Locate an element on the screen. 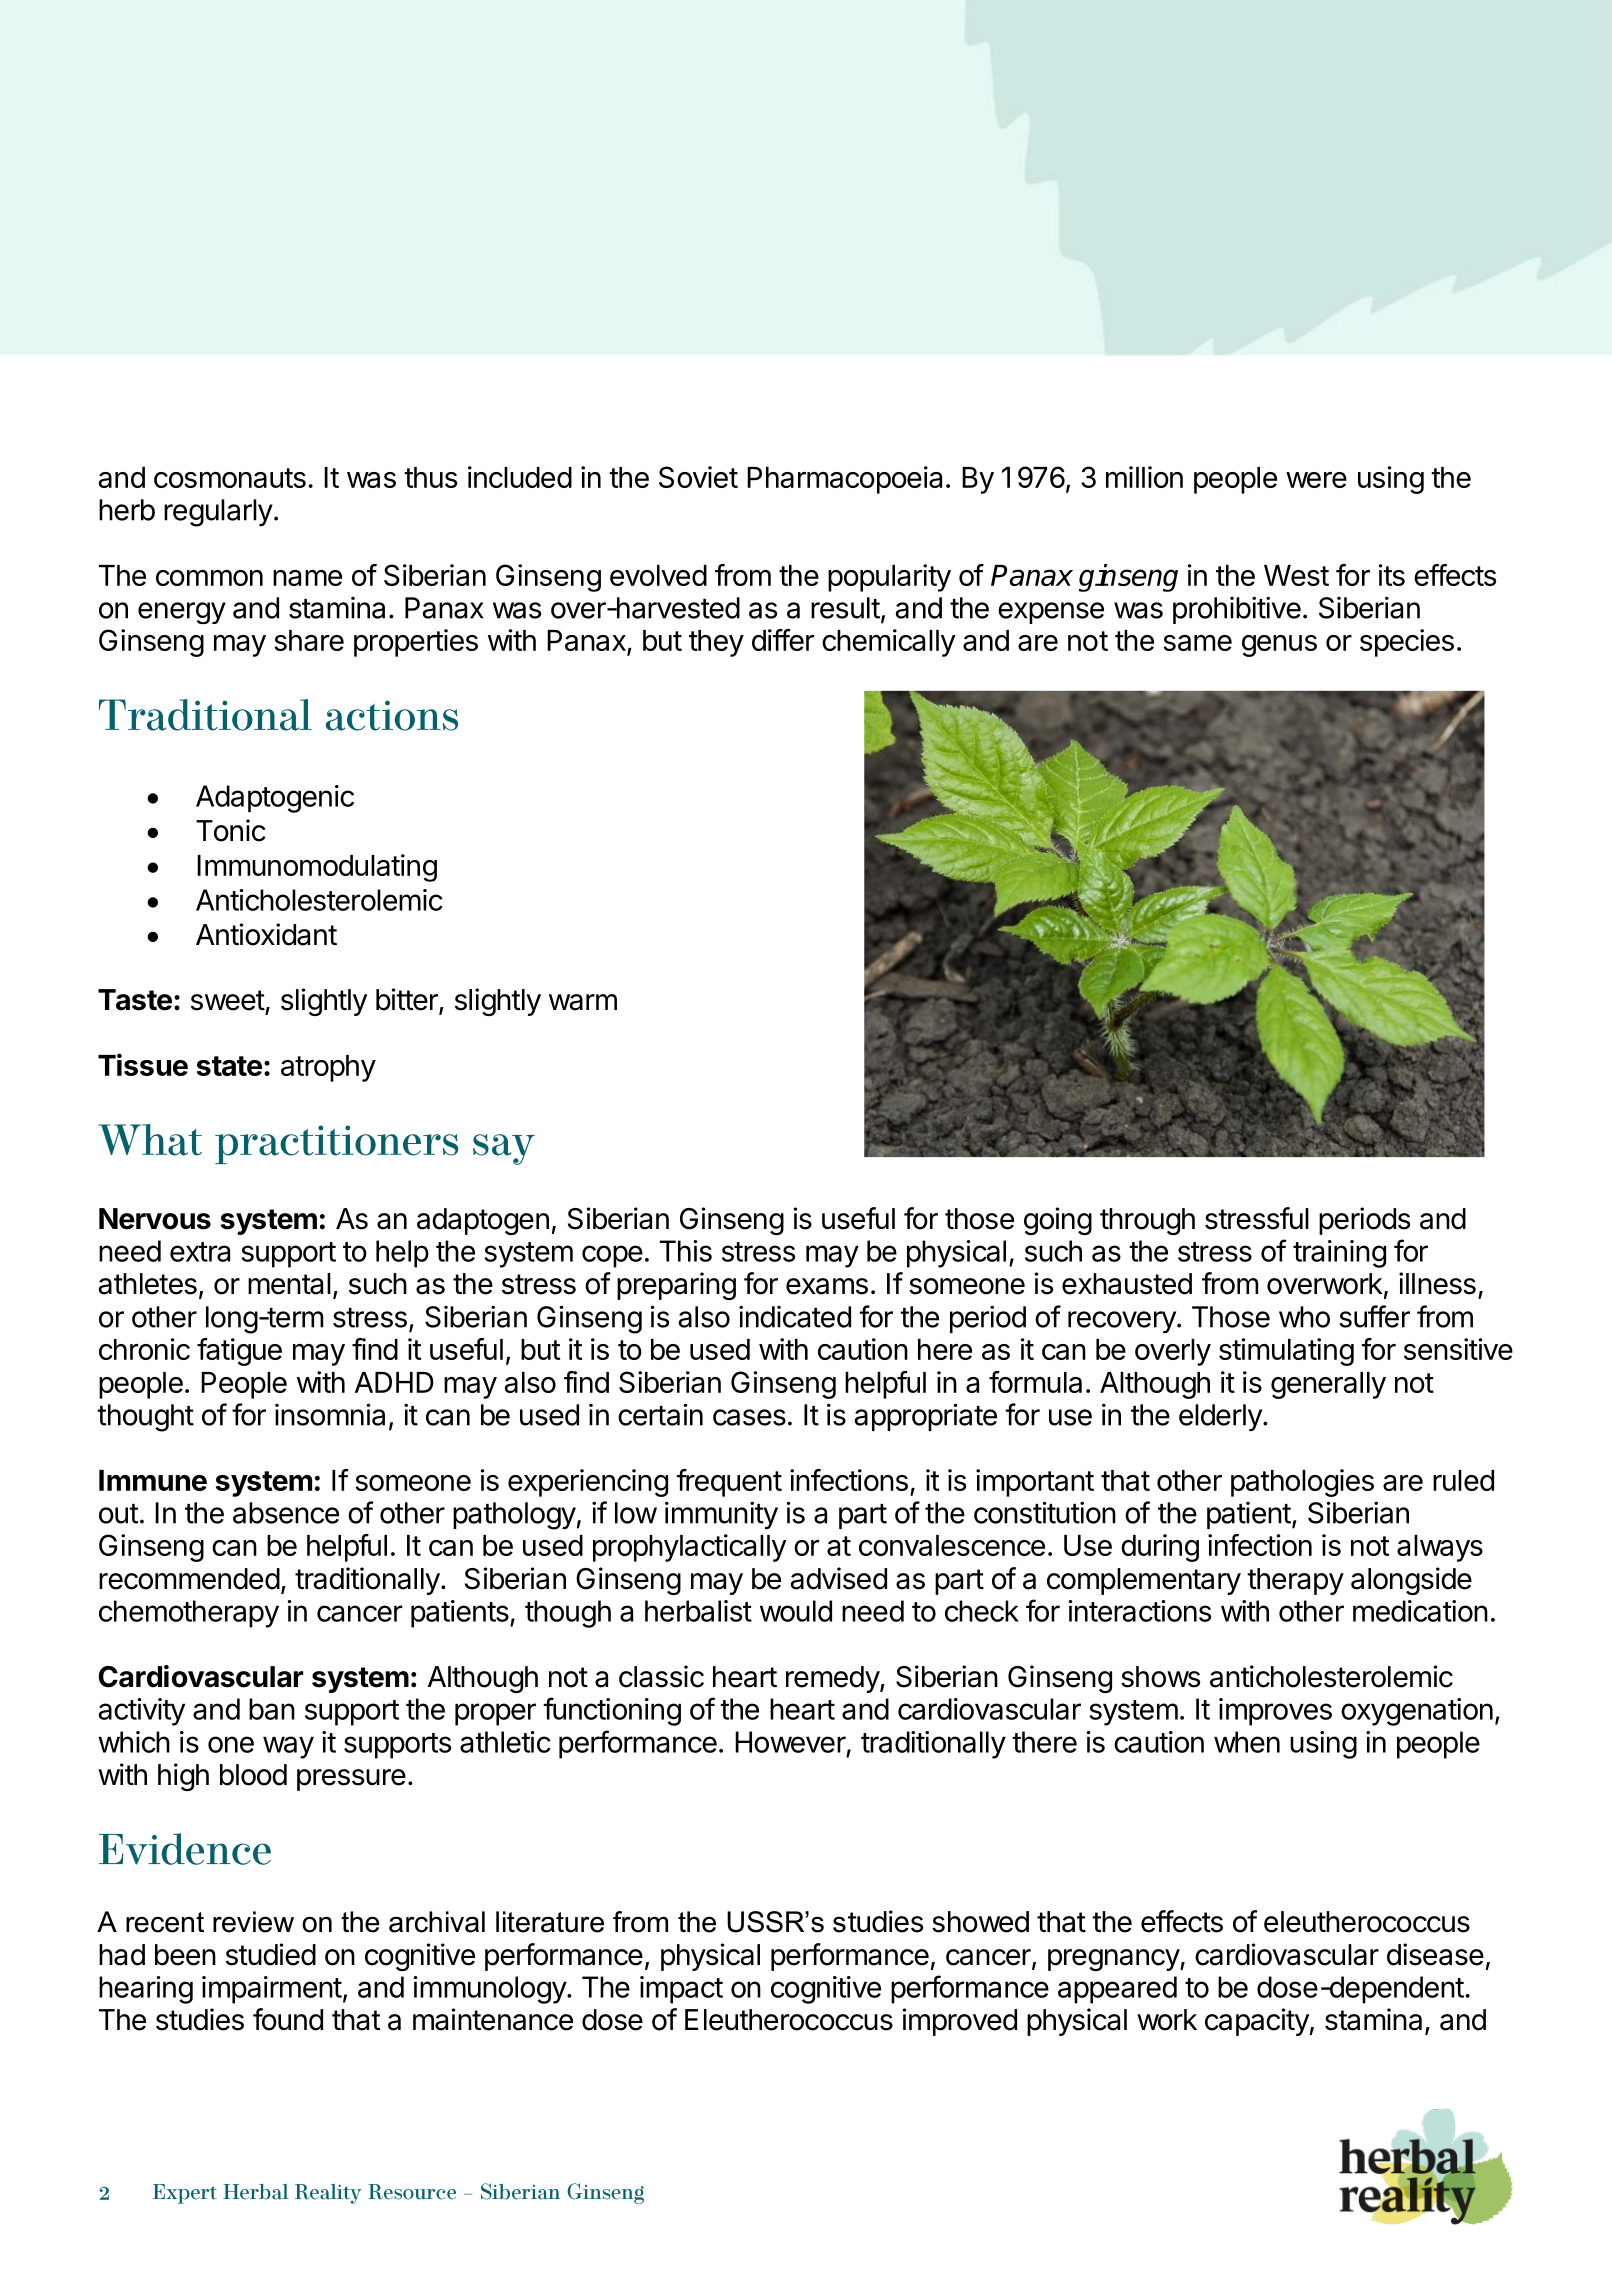 The height and width of the screenshot is (2281, 1612). regularly is located at coordinates (218, 513).
